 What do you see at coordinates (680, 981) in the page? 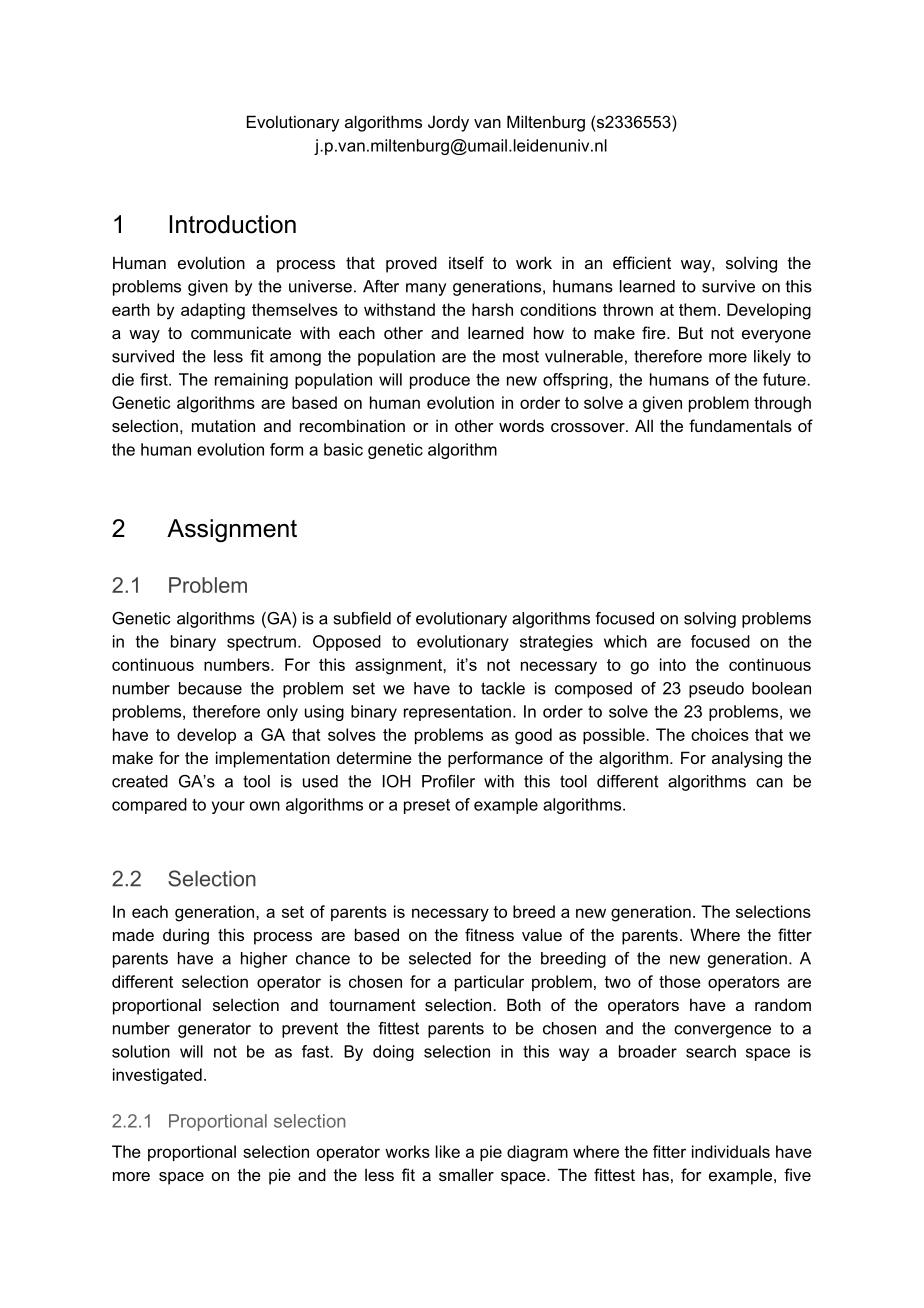
I see `those` at bounding box center [680, 981].
